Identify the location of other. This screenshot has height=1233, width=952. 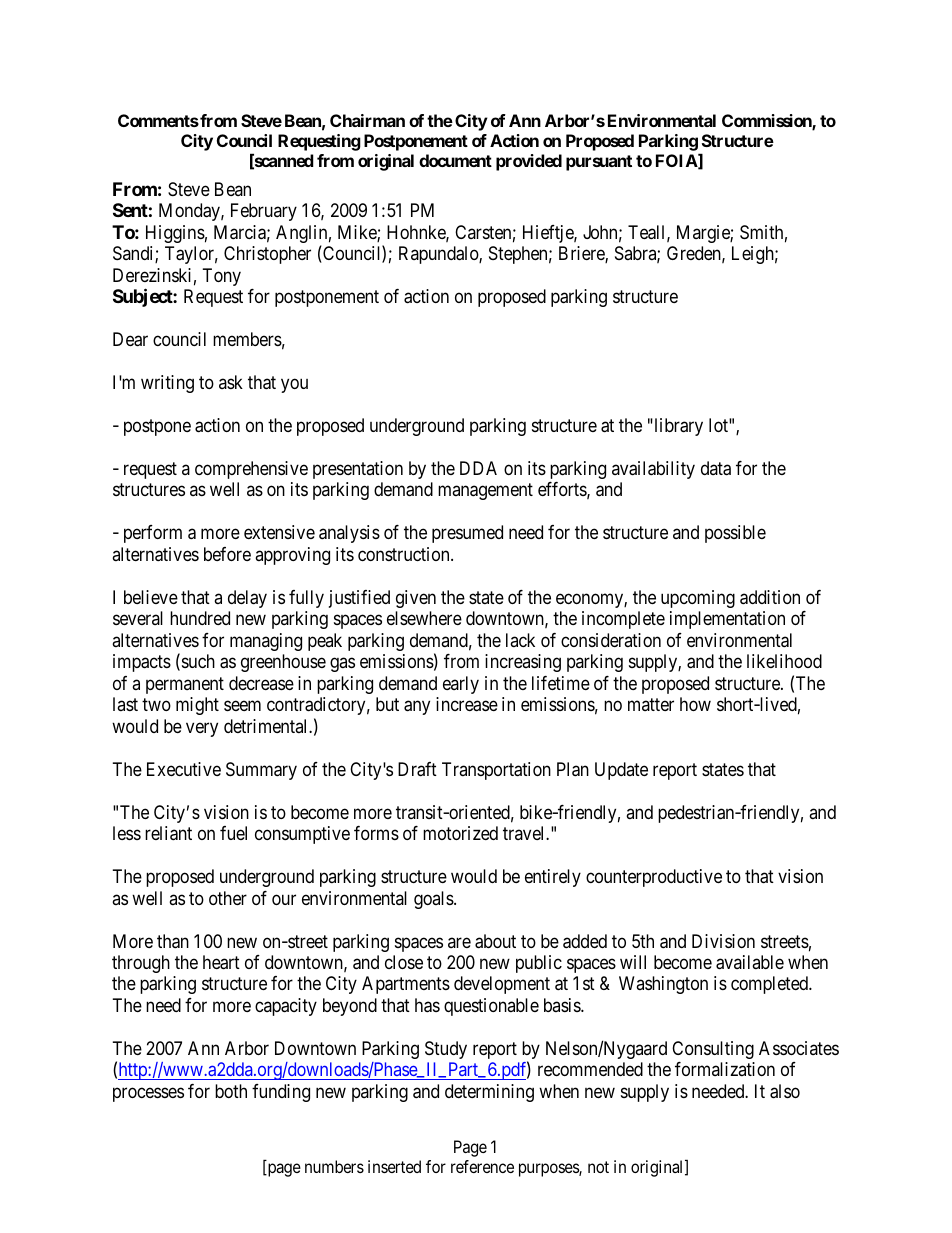
(228, 898).
